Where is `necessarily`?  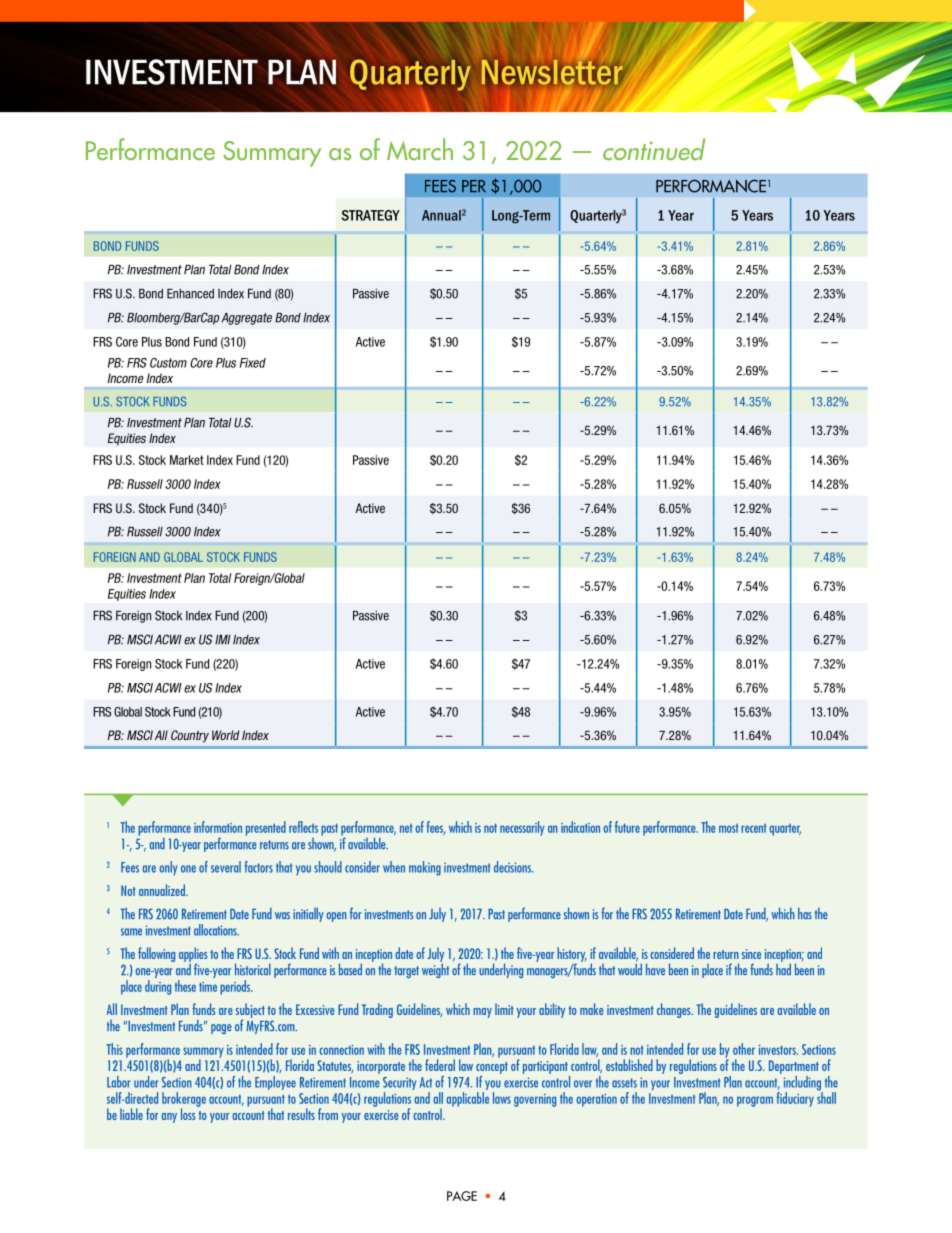
necessarily is located at coordinates (522, 828).
